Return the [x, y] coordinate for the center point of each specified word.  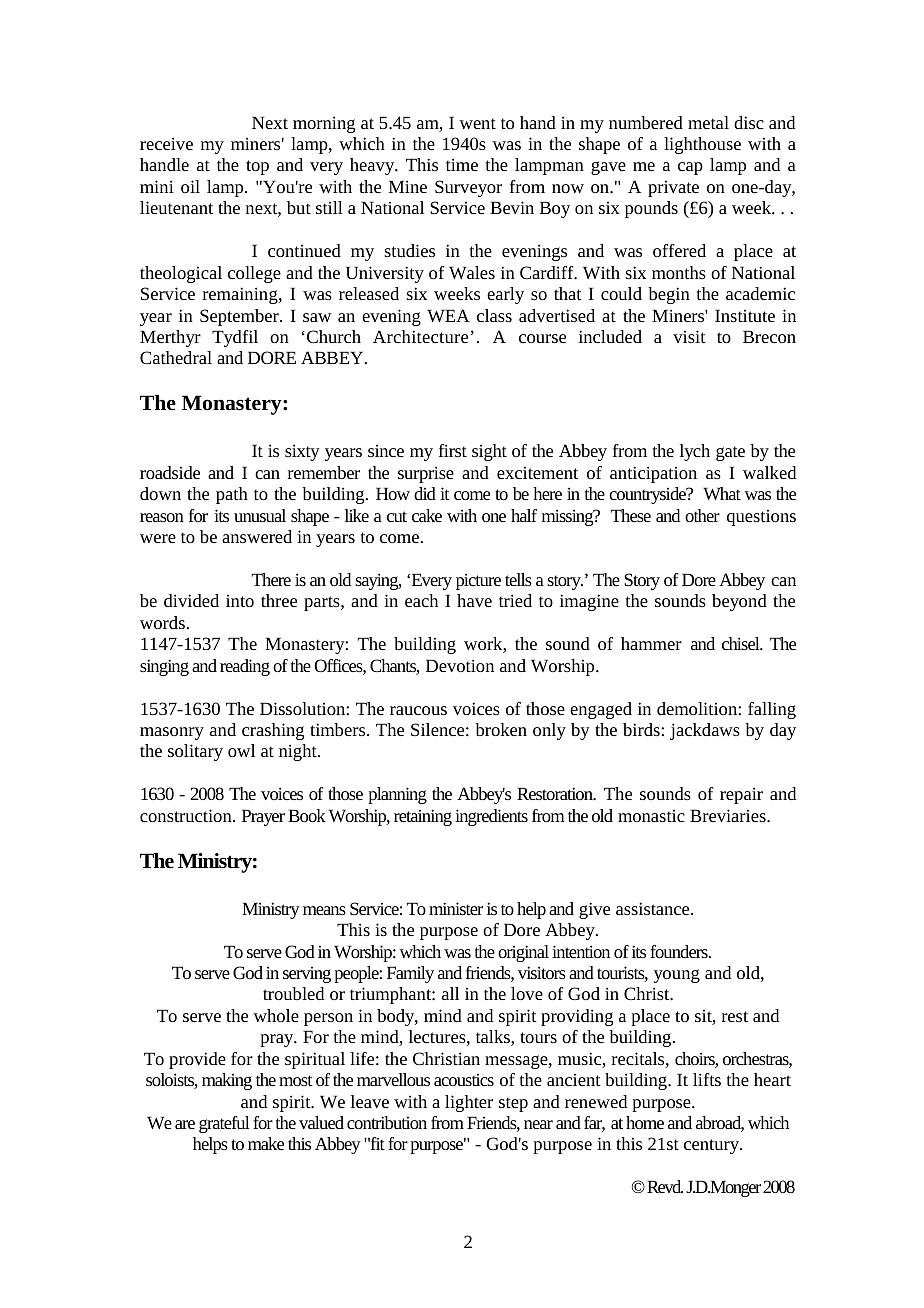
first [453, 450]
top [257, 167]
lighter [469, 1103]
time [462, 164]
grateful [224, 1124]
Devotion [460, 665]
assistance [654, 908]
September [240, 317]
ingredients [491, 817]
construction [187, 815]
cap [690, 168]
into [240, 601]
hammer [651, 643]
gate [730, 453]
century [713, 1146]
